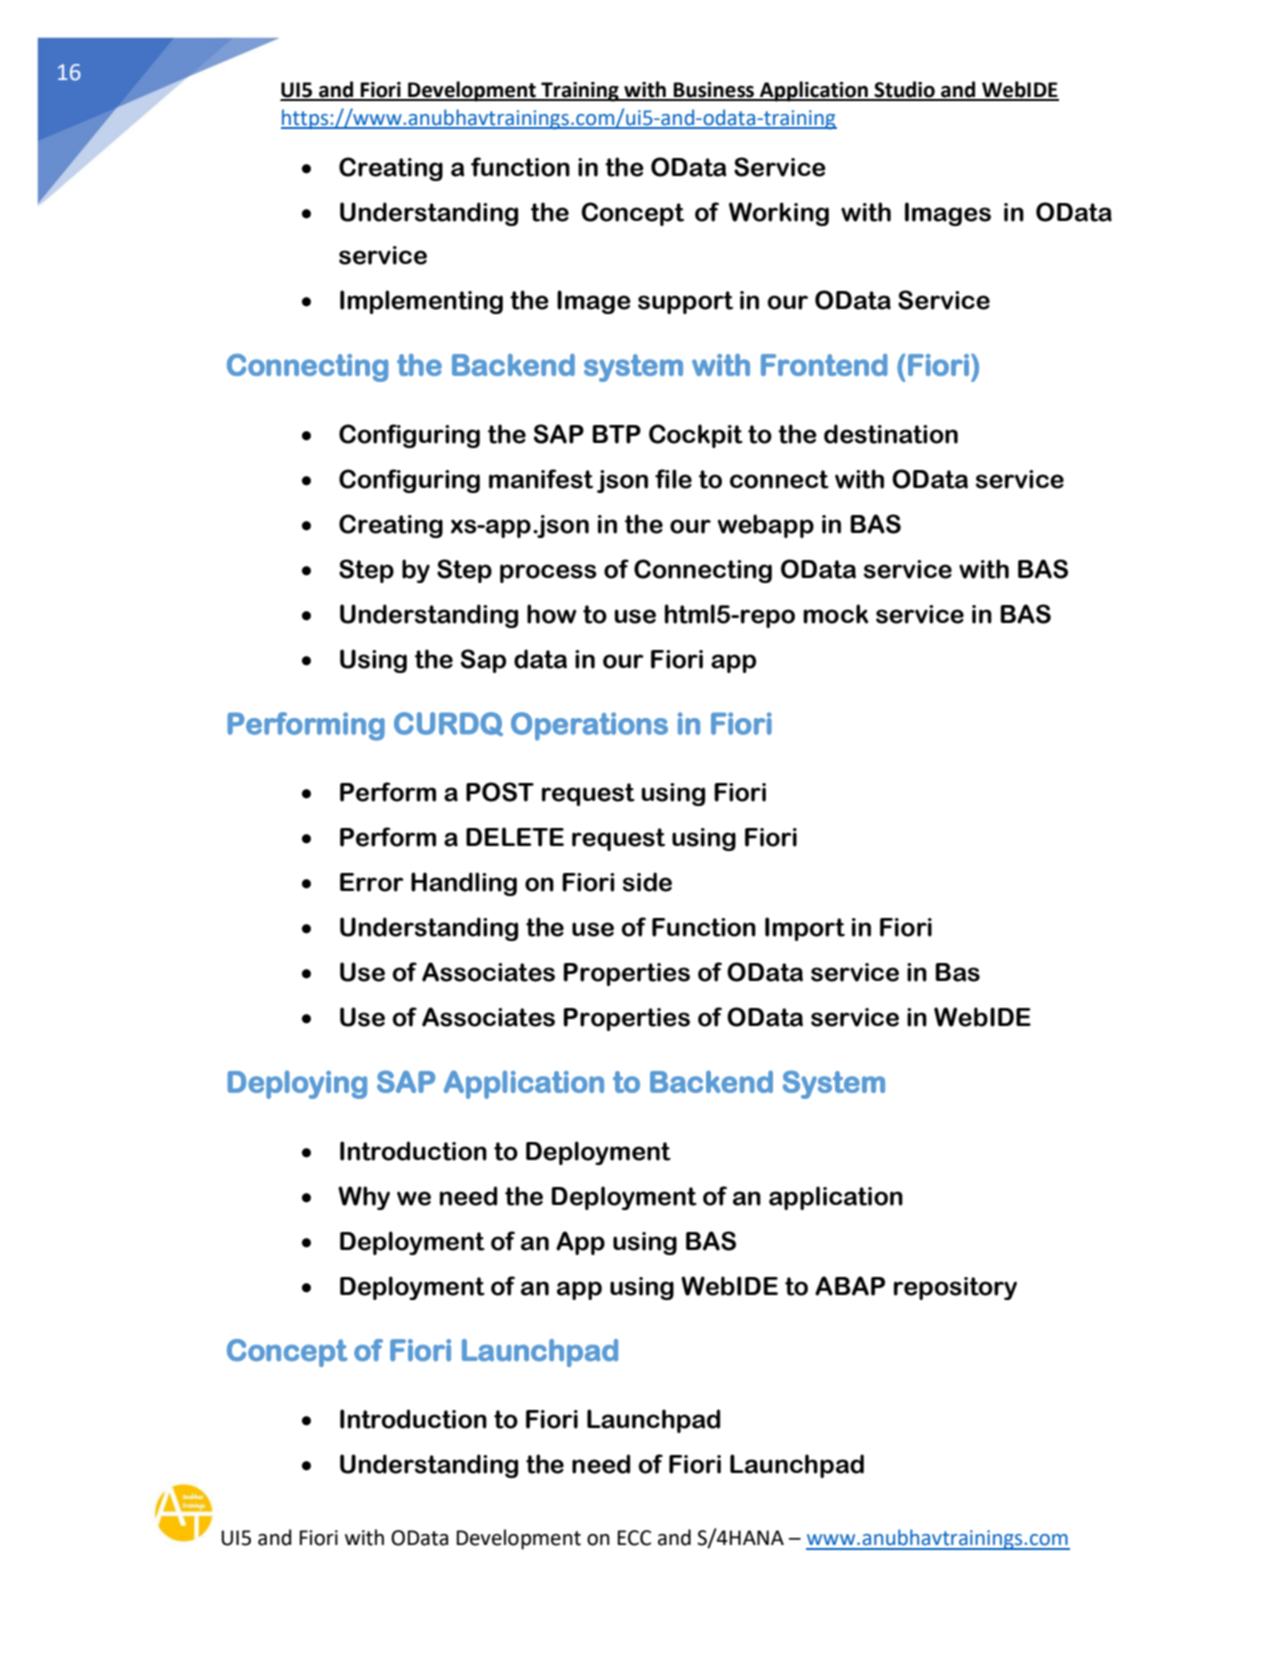 The height and width of the page is (1655, 1279). Describe the element at coordinates (372, 882) in the page. I see `Error` at that location.
